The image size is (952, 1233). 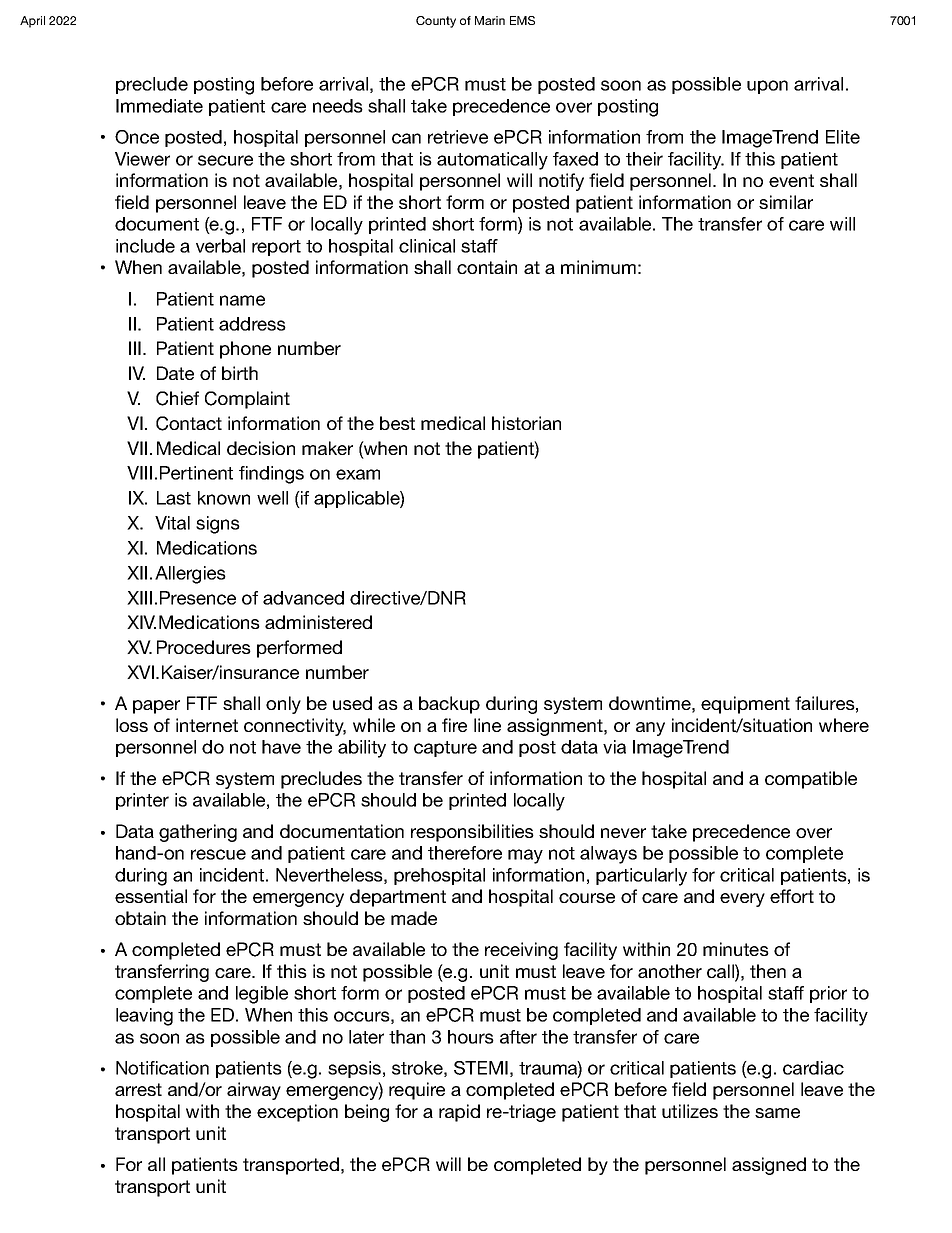 What do you see at coordinates (159, 106) in the screenshot?
I see `Immediate` at bounding box center [159, 106].
